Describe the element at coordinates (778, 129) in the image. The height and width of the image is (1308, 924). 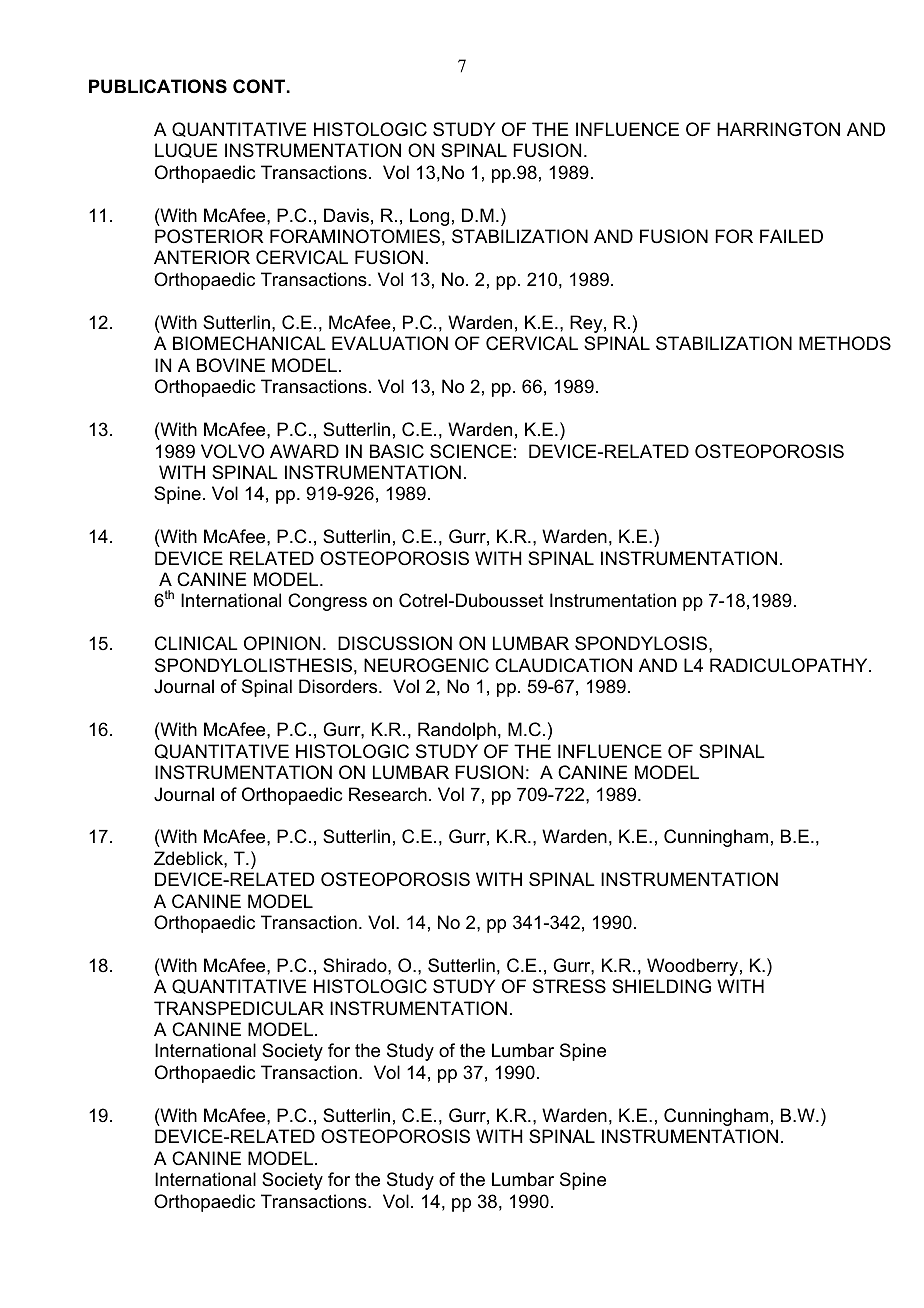
I see `HARRINGTON` at that location.
